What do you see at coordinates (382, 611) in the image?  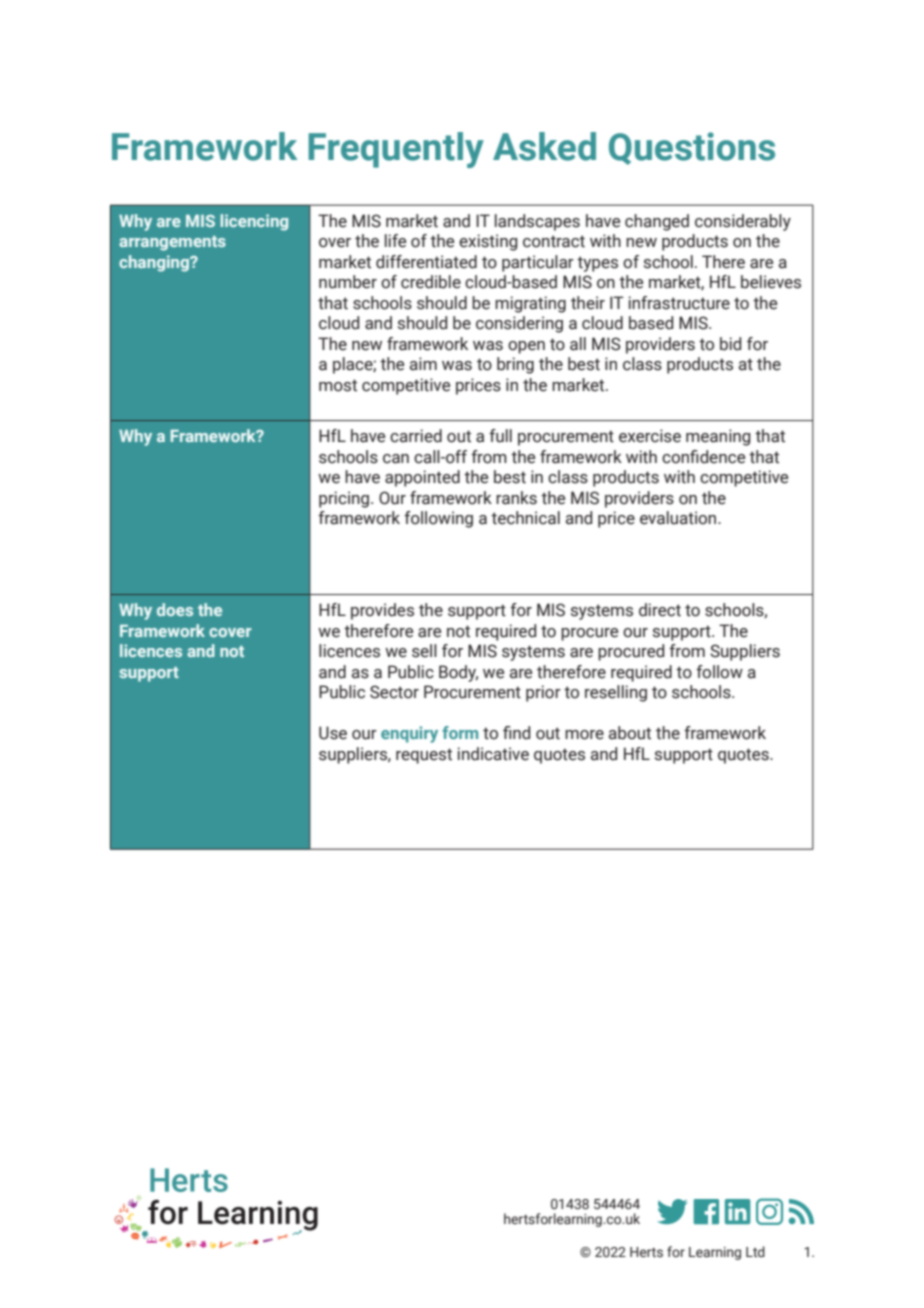 I see `provides` at bounding box center [382, 611].
